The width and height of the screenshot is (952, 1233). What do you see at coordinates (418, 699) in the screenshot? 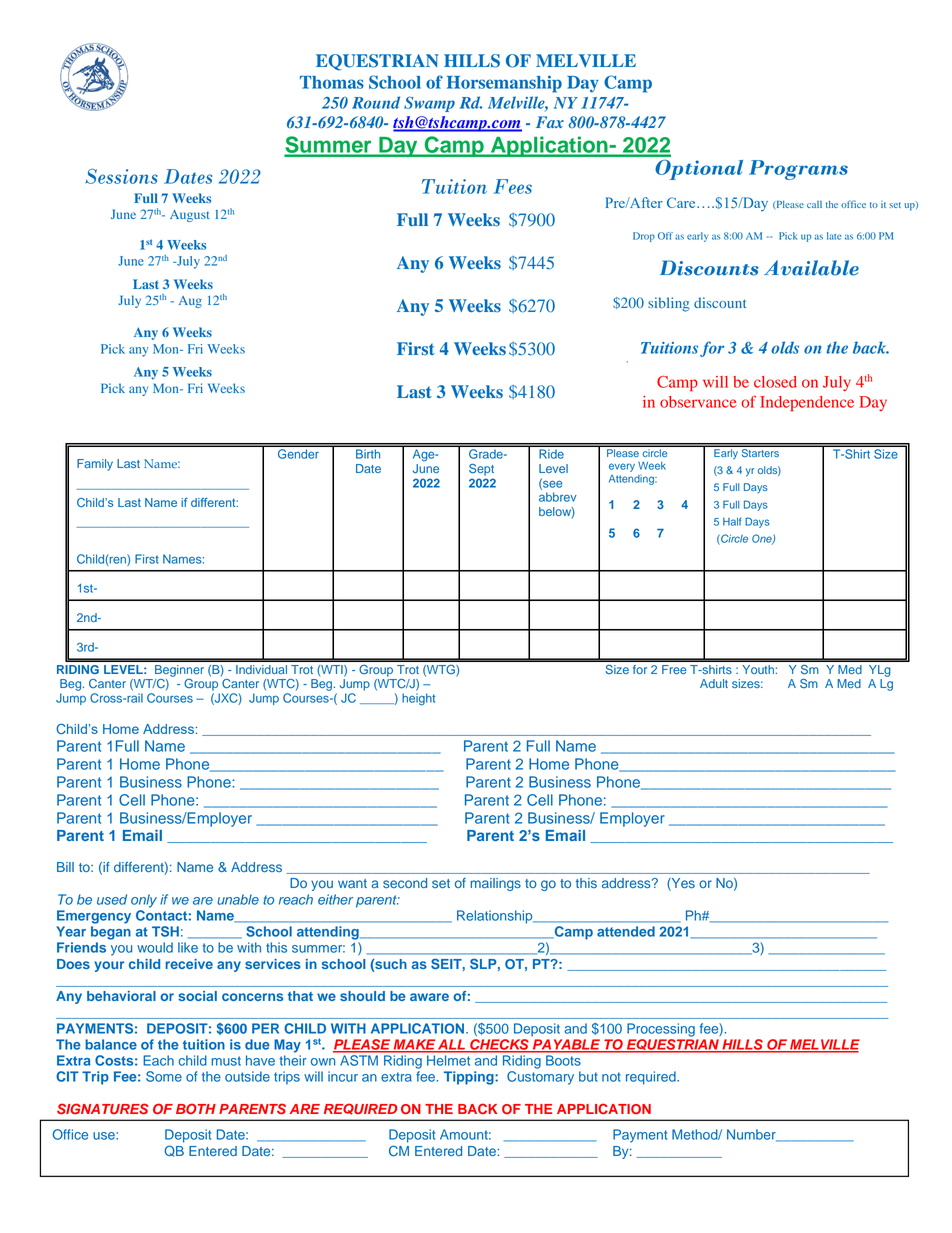
I see `height` at bounding box center [418, 699].
